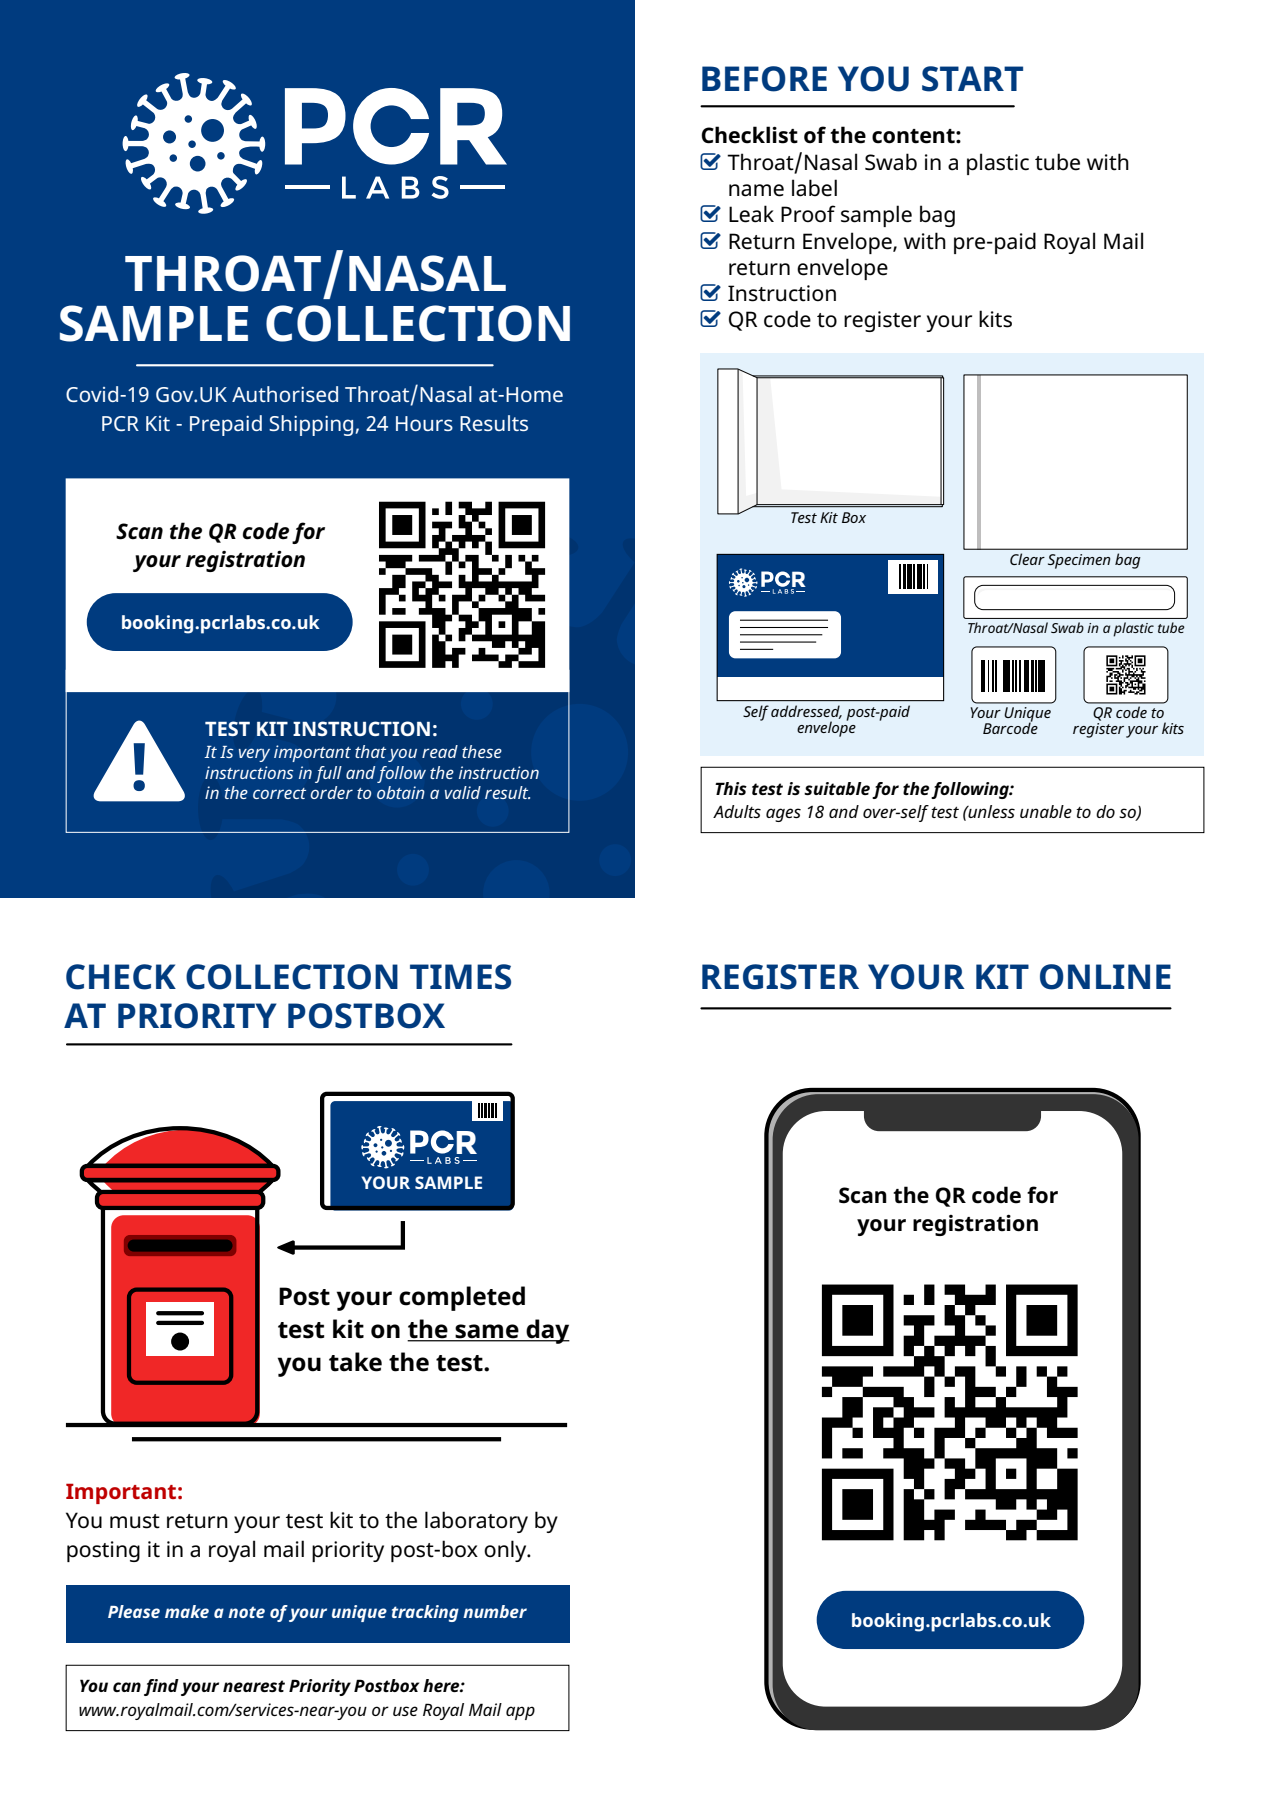 The width and height of the screenshot is (1270, 1796). Describe the element at coordinates (520, 1713) in the screenshot. I see `app` at that location.
